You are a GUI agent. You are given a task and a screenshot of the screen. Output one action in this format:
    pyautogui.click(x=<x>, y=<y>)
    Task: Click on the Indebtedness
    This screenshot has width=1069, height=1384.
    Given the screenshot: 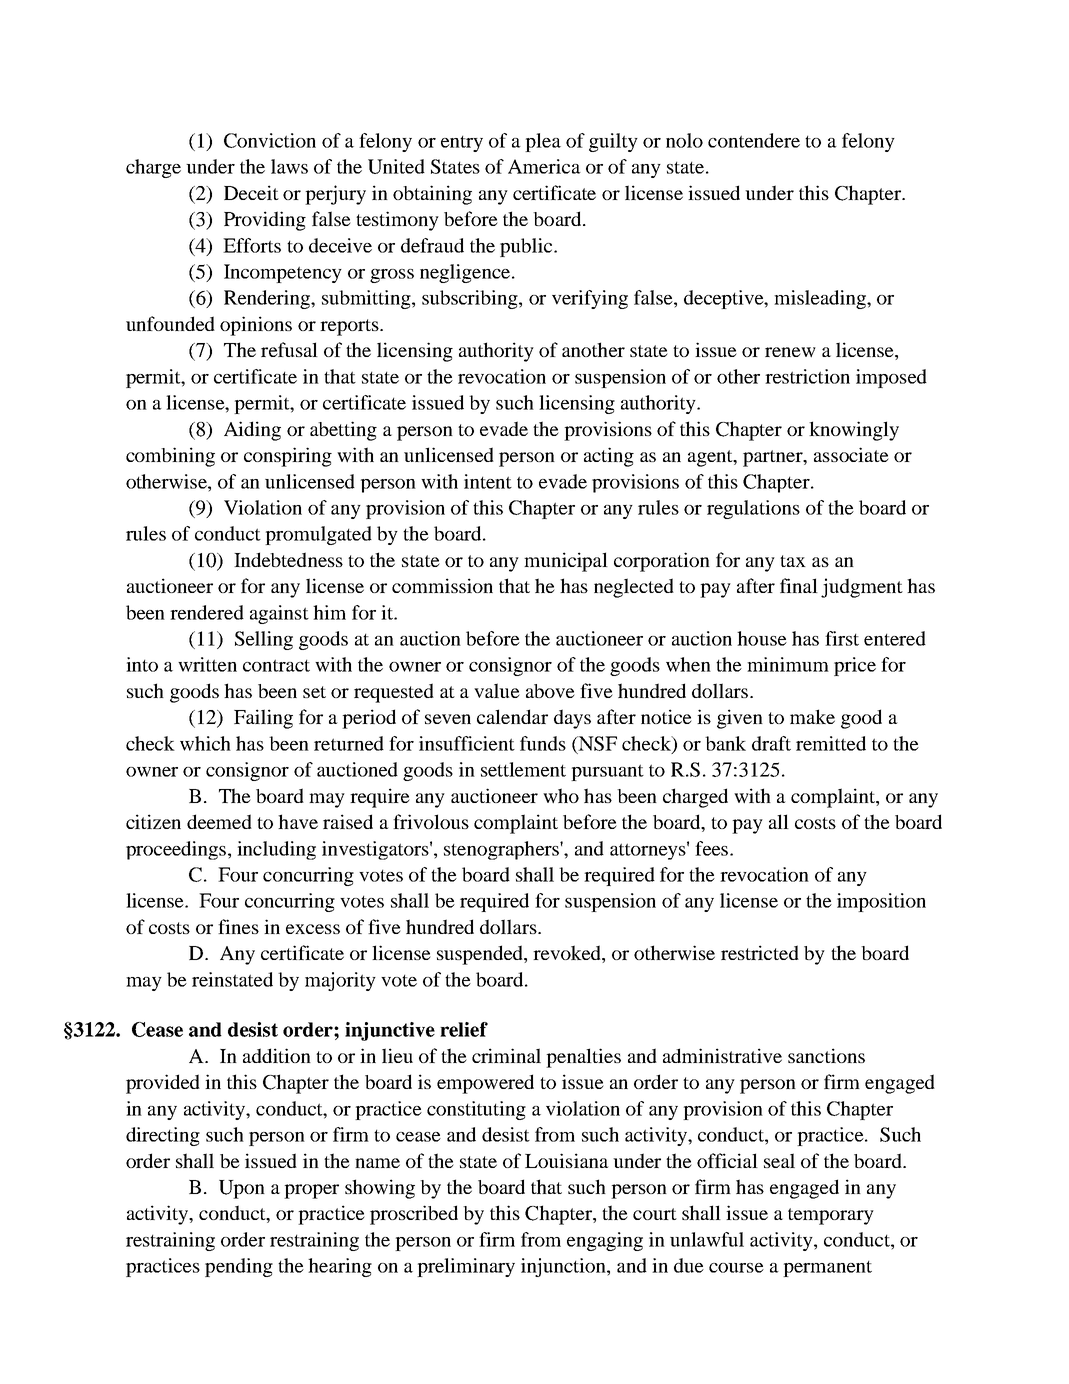 What is the action you would take?
    pyautogui.click(x=288, y=559)
